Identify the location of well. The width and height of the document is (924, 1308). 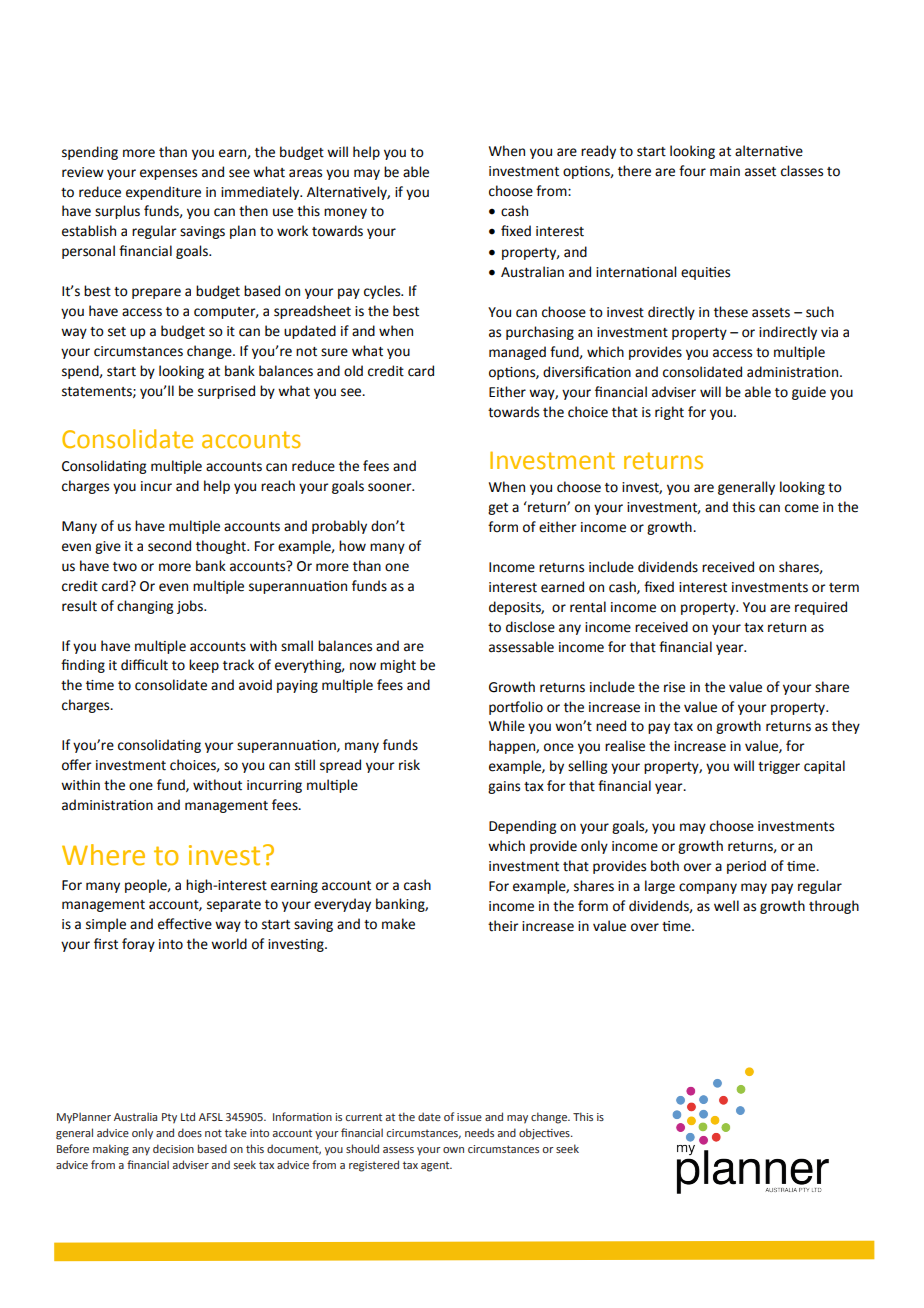
(726, 906).
